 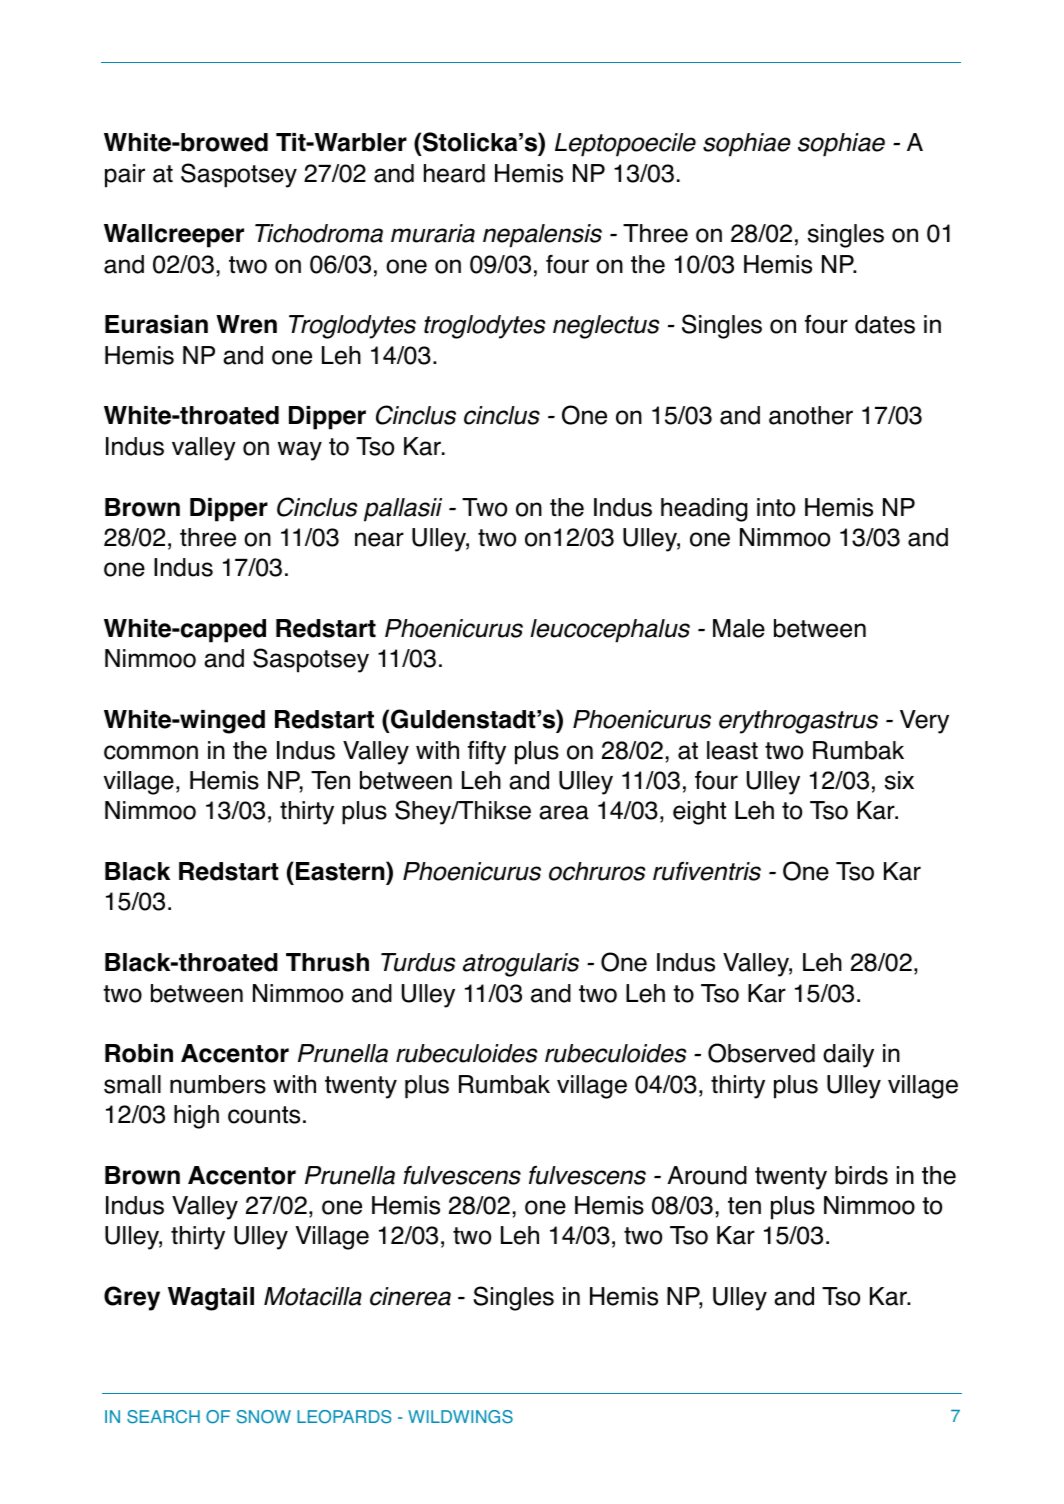 What do you see at coordinates (327, 962) in the screenshot?
I see `Thrush` at bounding box center [327, 962].
